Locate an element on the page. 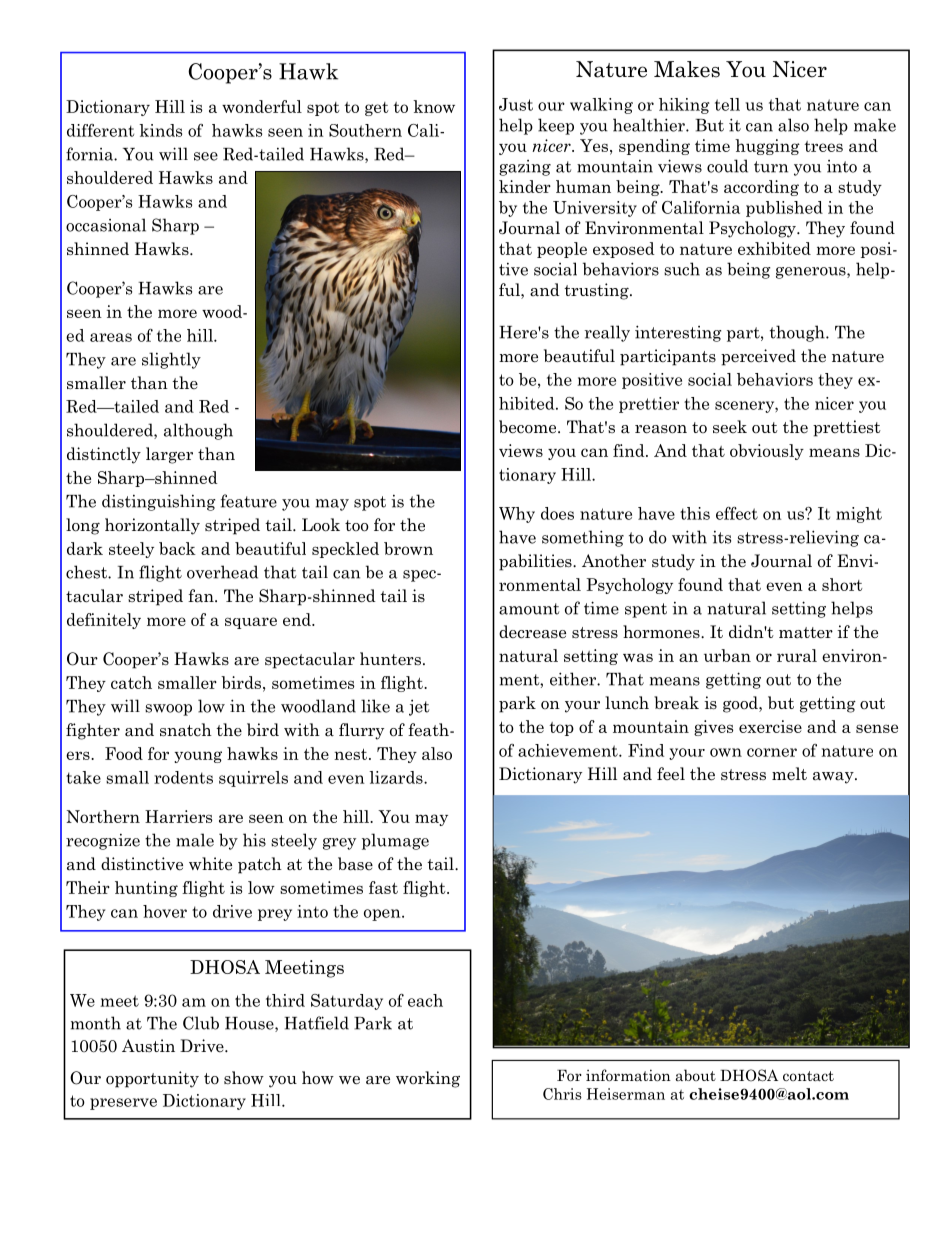  working is located at coordinates (428, 1079).
